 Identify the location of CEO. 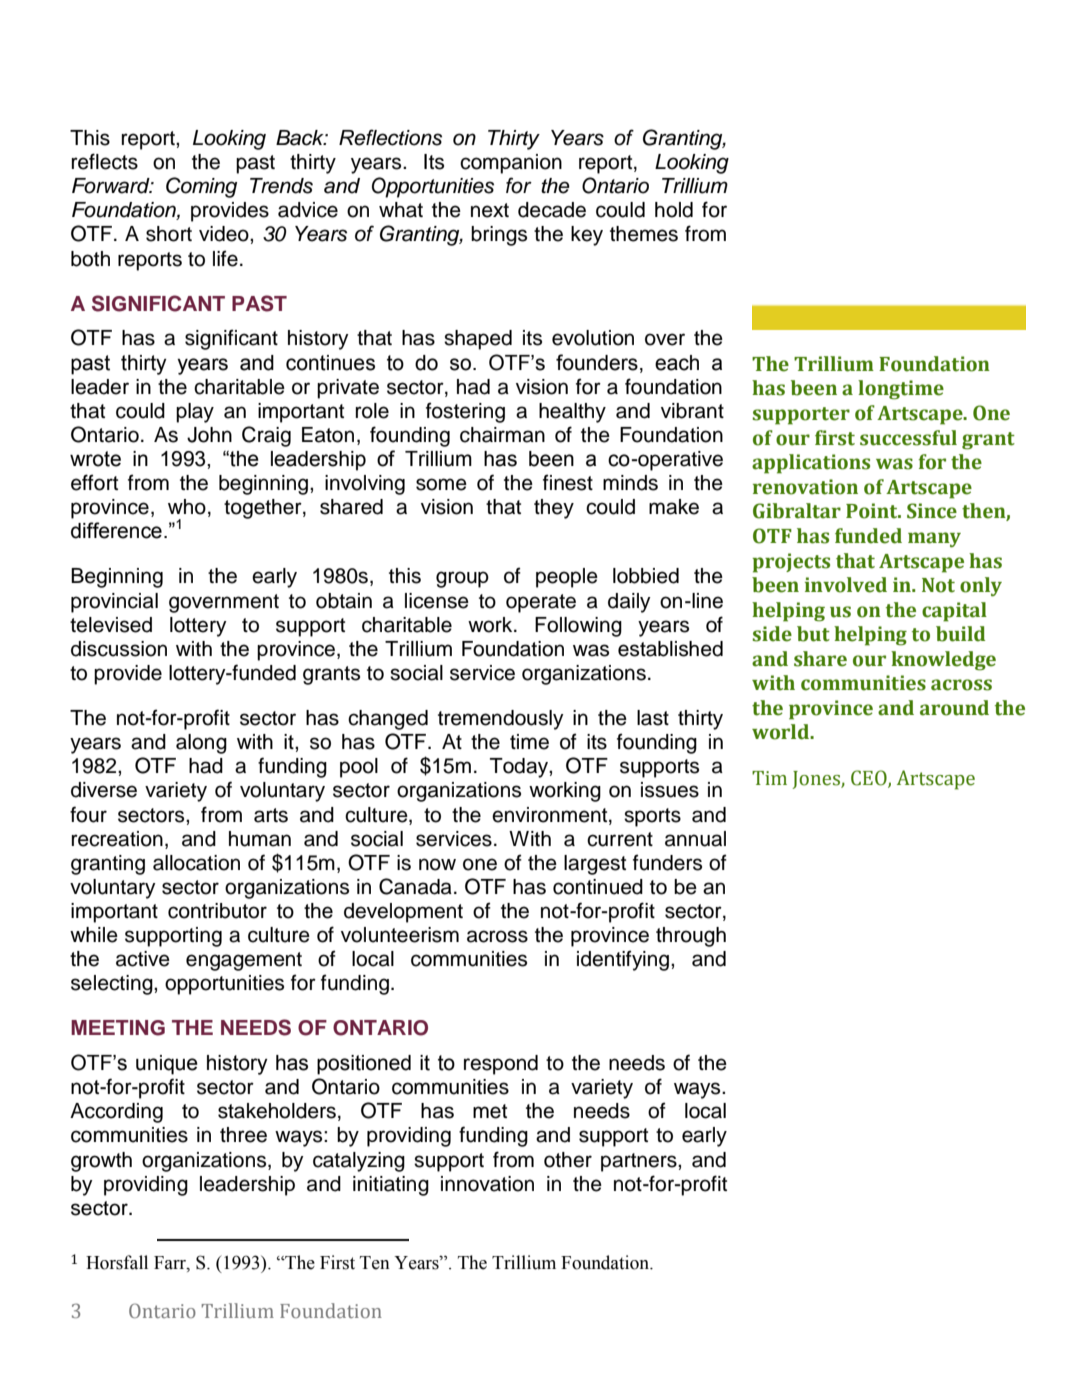
(870, 779).
